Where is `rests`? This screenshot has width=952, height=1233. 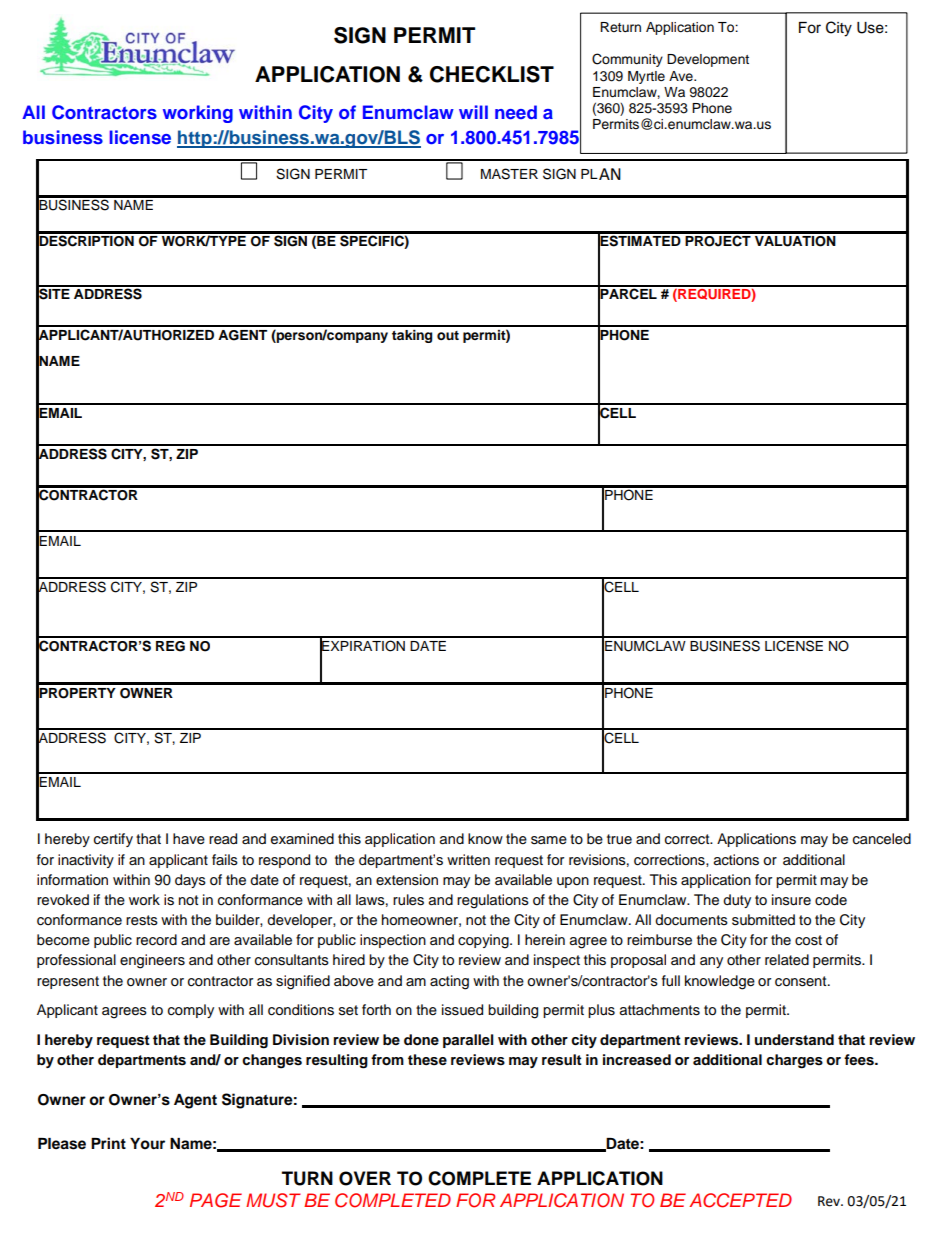
rests is located at coordinates (142, 920).
